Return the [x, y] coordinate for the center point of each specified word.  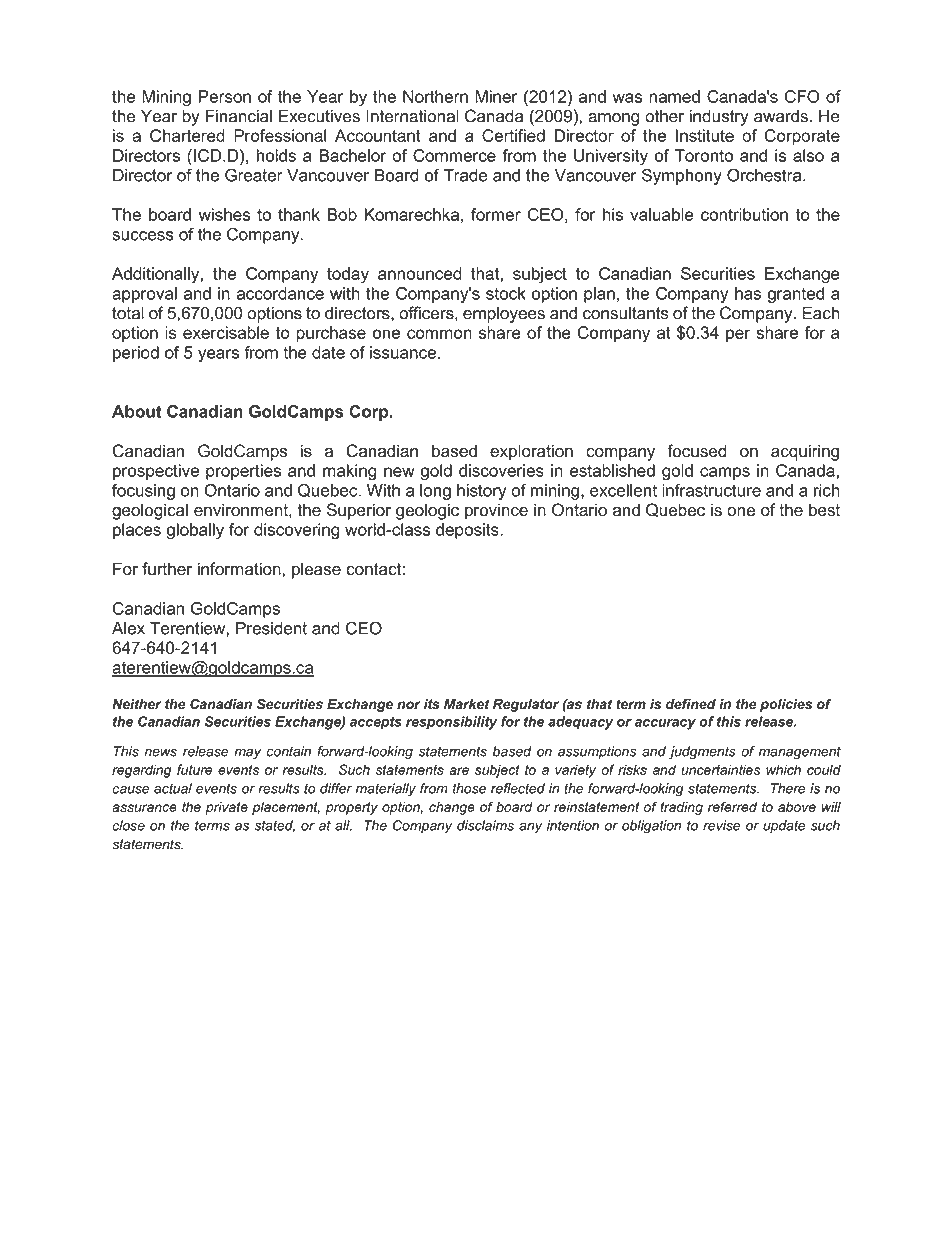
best [824, 510]
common [439, 334]
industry [719, 117]
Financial [239, 116]
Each [821, 313]
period [136, 354]
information [240, 569]
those [469, 788]
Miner [496, 96]
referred [732, 806]
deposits [468, 531]
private [226, 808]
